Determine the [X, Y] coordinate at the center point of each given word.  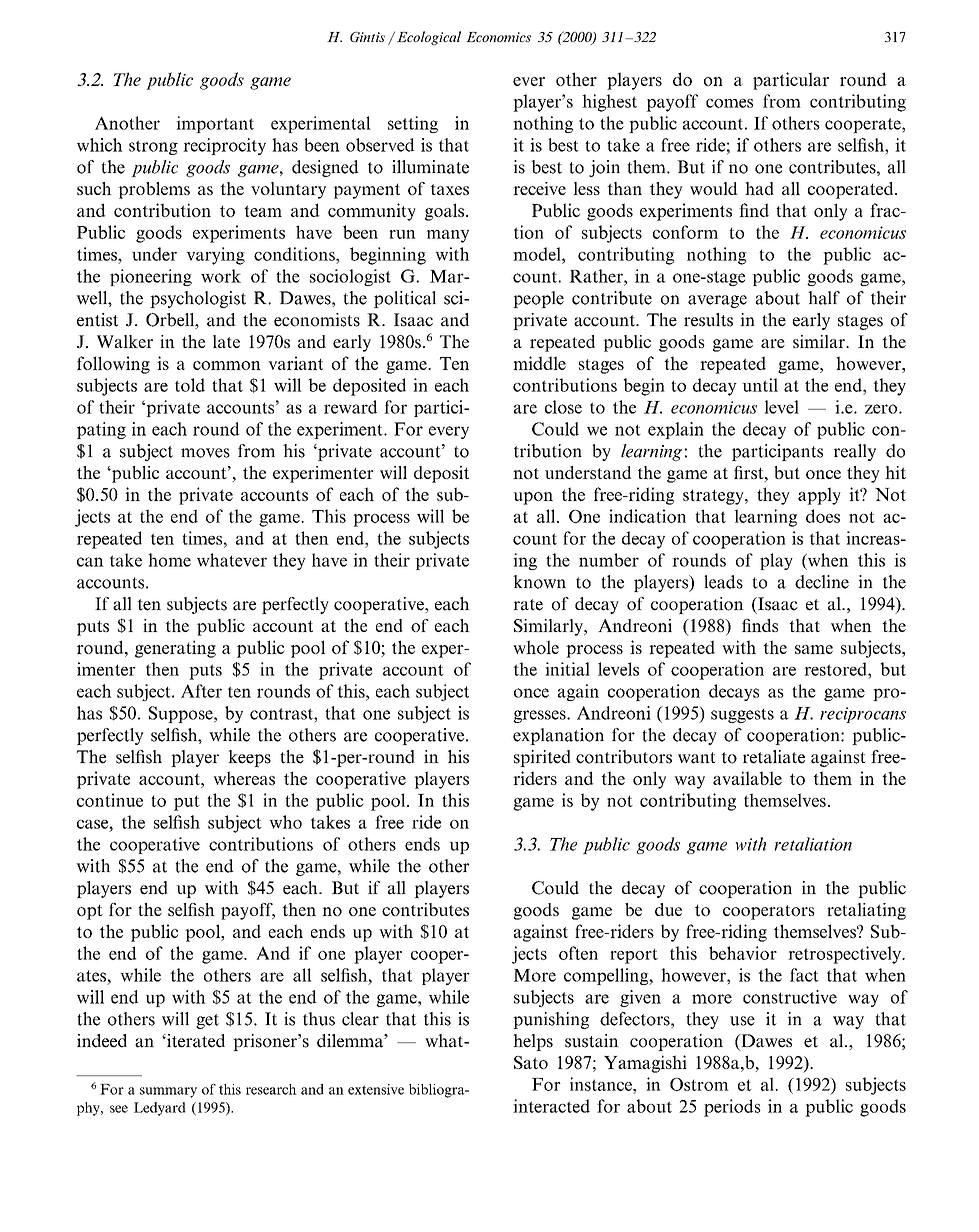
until [760, 385]
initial [567, 669]
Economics [498, 37]
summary [168, 1092]
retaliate [774, 757]
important [215, 124]
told [190, 385]
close [563, 407]
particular [791, 81]
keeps [249, 758]
